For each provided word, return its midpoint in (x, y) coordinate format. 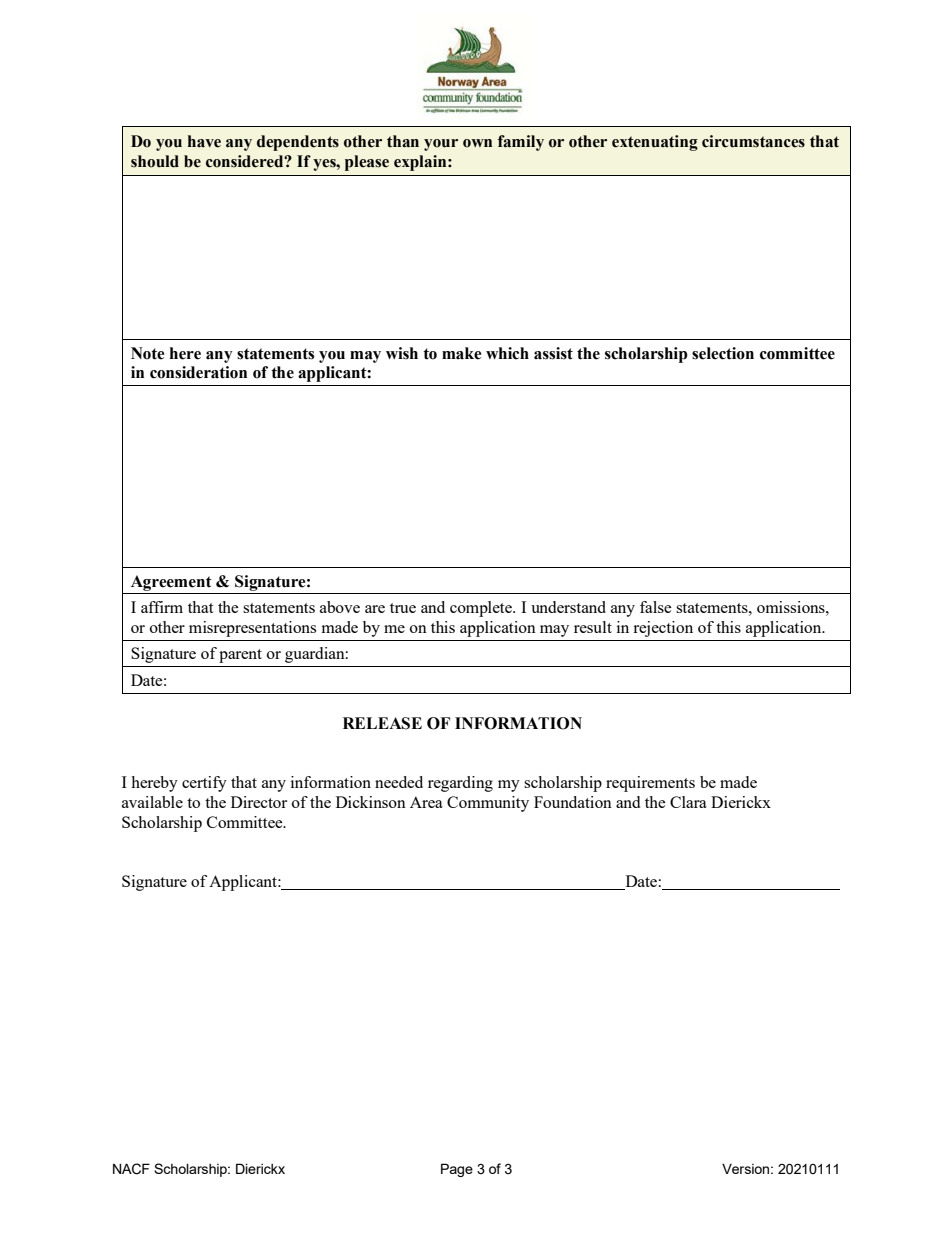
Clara (688, 802)
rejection (663, 629)
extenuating (655, 143)
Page (457, 1170)
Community (488, 804)
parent (240, 656)
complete (482, 609)
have (204, 141)
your (441, 145)
